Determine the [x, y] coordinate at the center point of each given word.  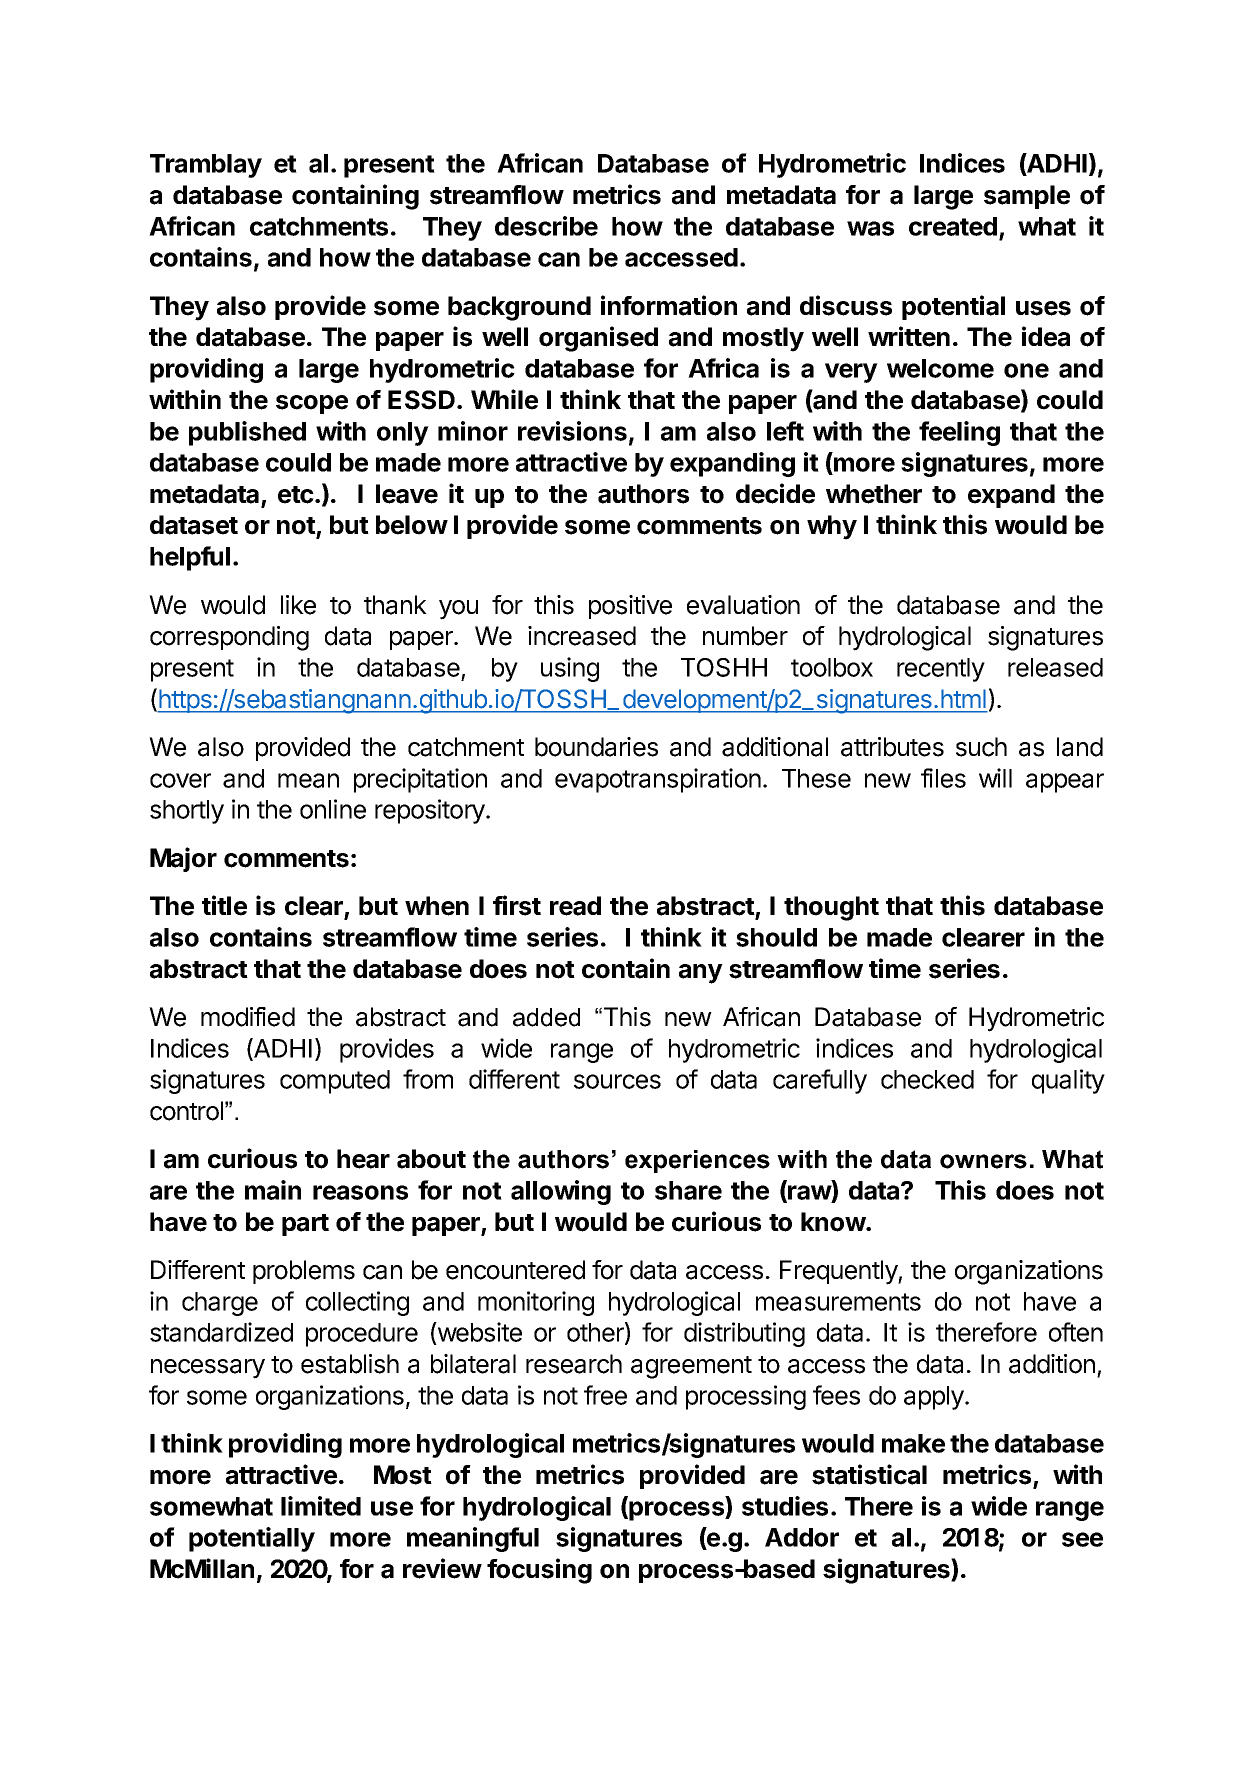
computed [335, 1082]
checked [927, 1079]
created [953, 226]
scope [312, 404]
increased [582, 636]
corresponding [229, 638]
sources [617, 1081]
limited [321, 1506]
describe [546, 226]
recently [941, 670]
